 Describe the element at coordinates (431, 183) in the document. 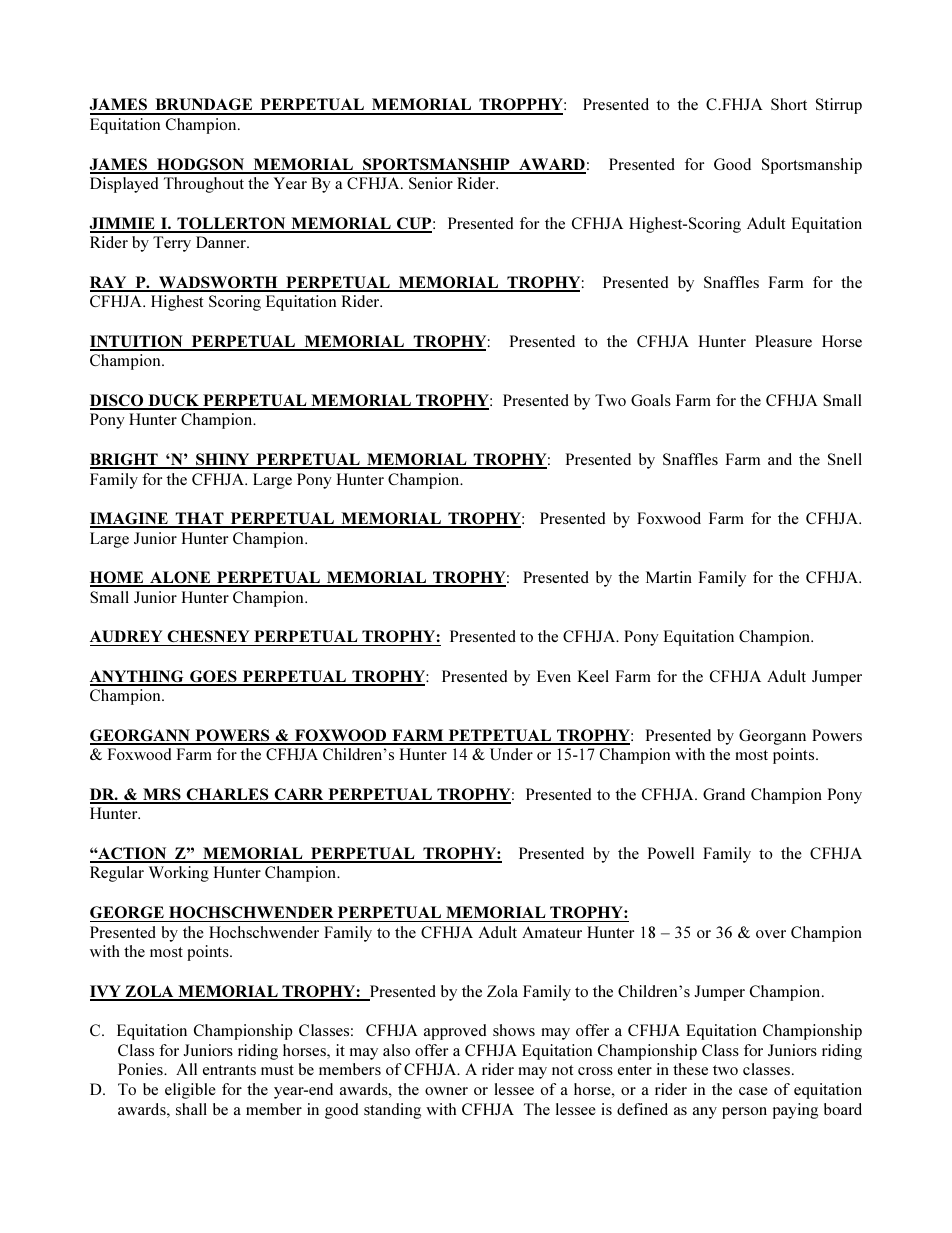

I see `Senior` at that location.
